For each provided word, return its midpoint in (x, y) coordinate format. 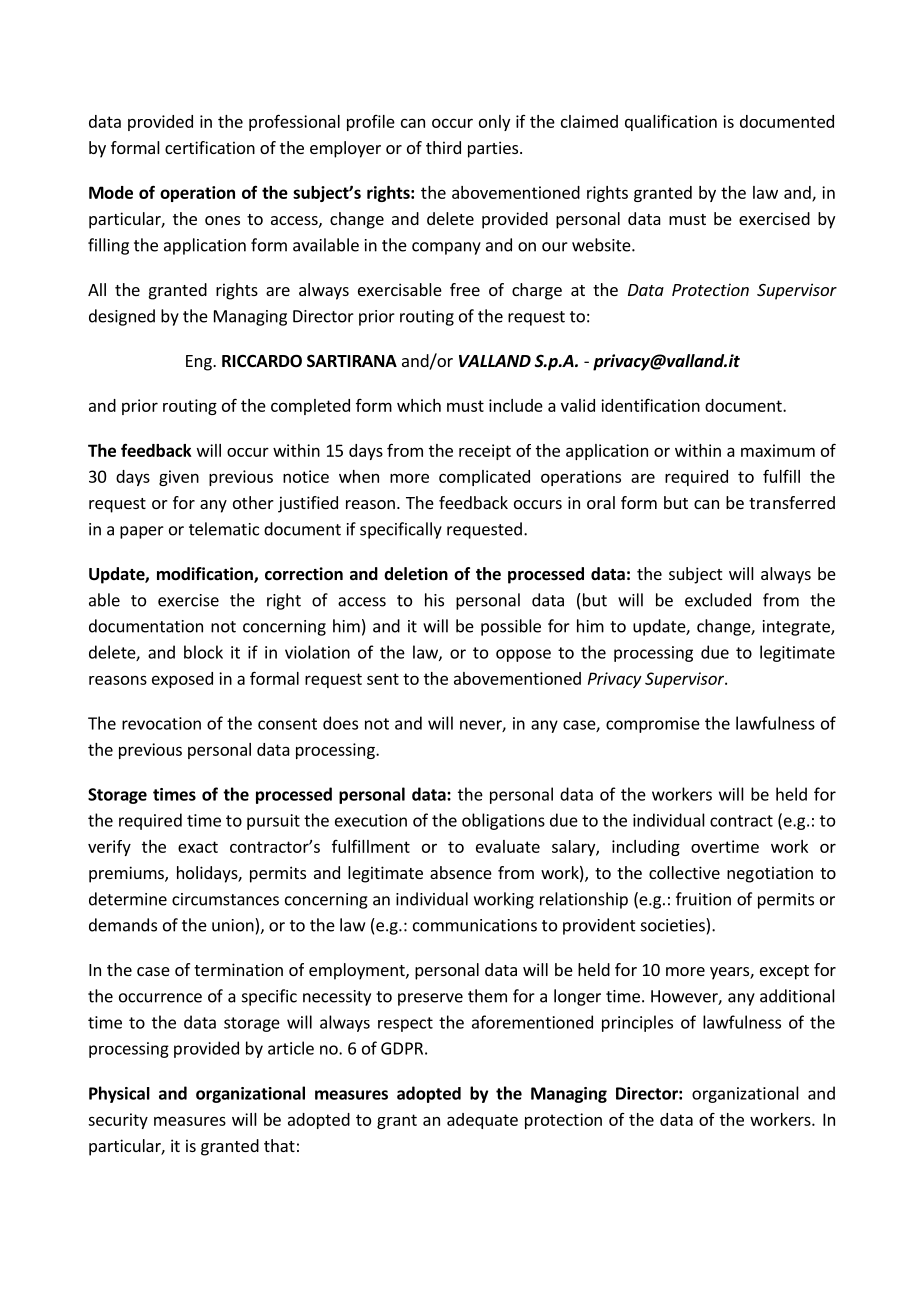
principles (637, 1023)
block (203, 652)
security (118, 1121)
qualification (671, 122)
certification (210, 147)
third (443, 147)
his (434, 600)
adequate (482, 1121)
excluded (718, 600)
